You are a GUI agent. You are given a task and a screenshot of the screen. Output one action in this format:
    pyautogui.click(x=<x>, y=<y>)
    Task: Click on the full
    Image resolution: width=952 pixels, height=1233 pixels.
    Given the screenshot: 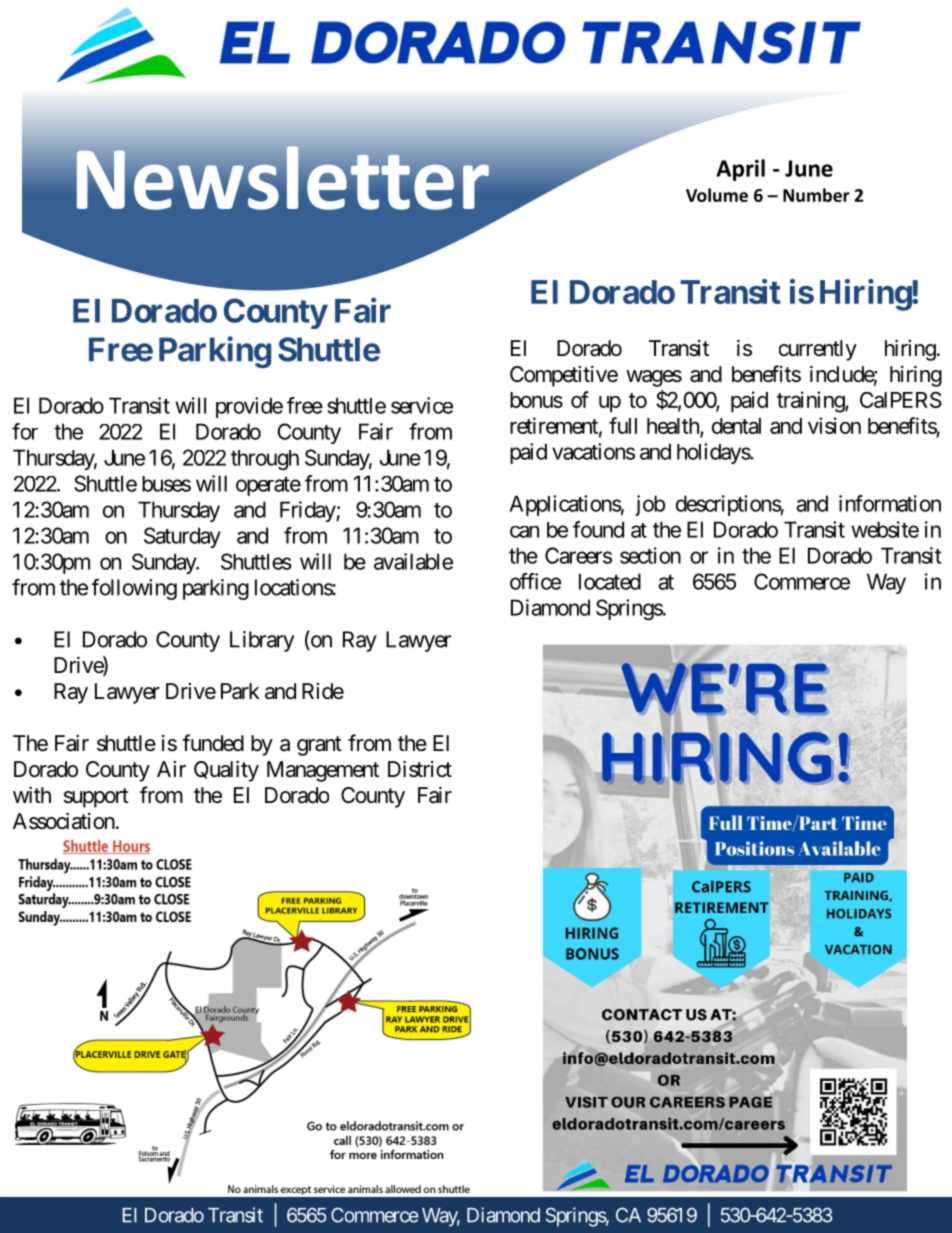 What is the action you would take?
    pyautogui.click(x=623, y=425)
